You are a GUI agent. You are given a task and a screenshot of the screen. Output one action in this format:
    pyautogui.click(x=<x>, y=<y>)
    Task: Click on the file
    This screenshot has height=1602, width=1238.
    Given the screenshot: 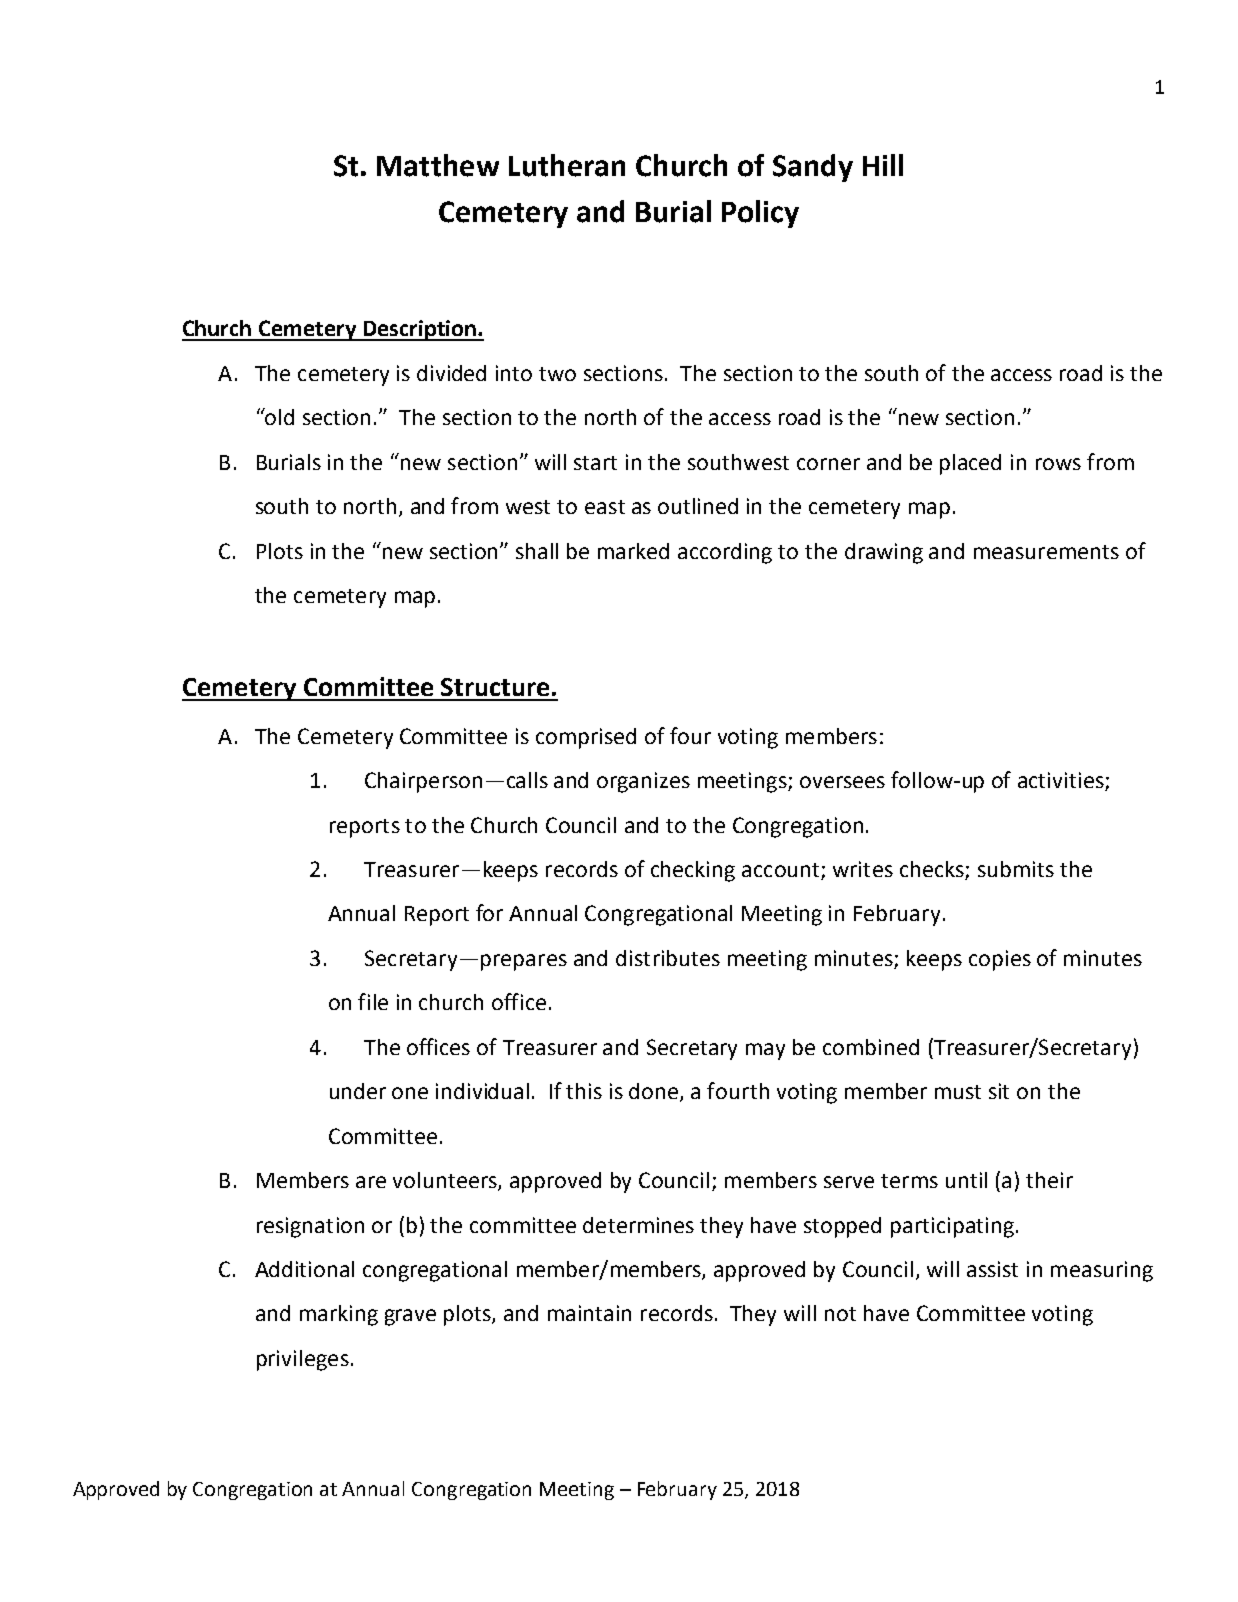 What is the action you would take?
    pyautogui.click(x=373, y=1001)
